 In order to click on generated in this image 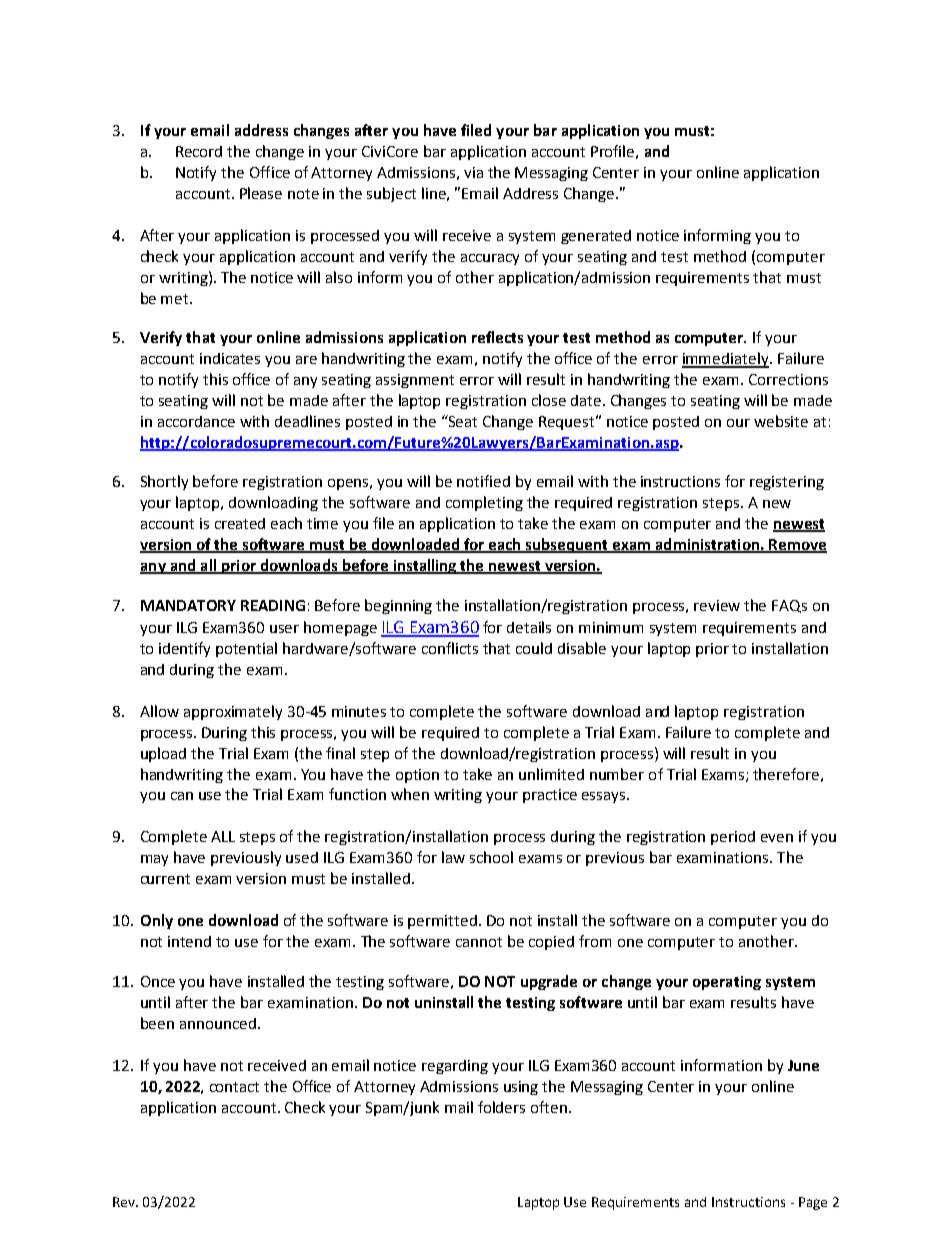, I will do `click(596, 237)`.
